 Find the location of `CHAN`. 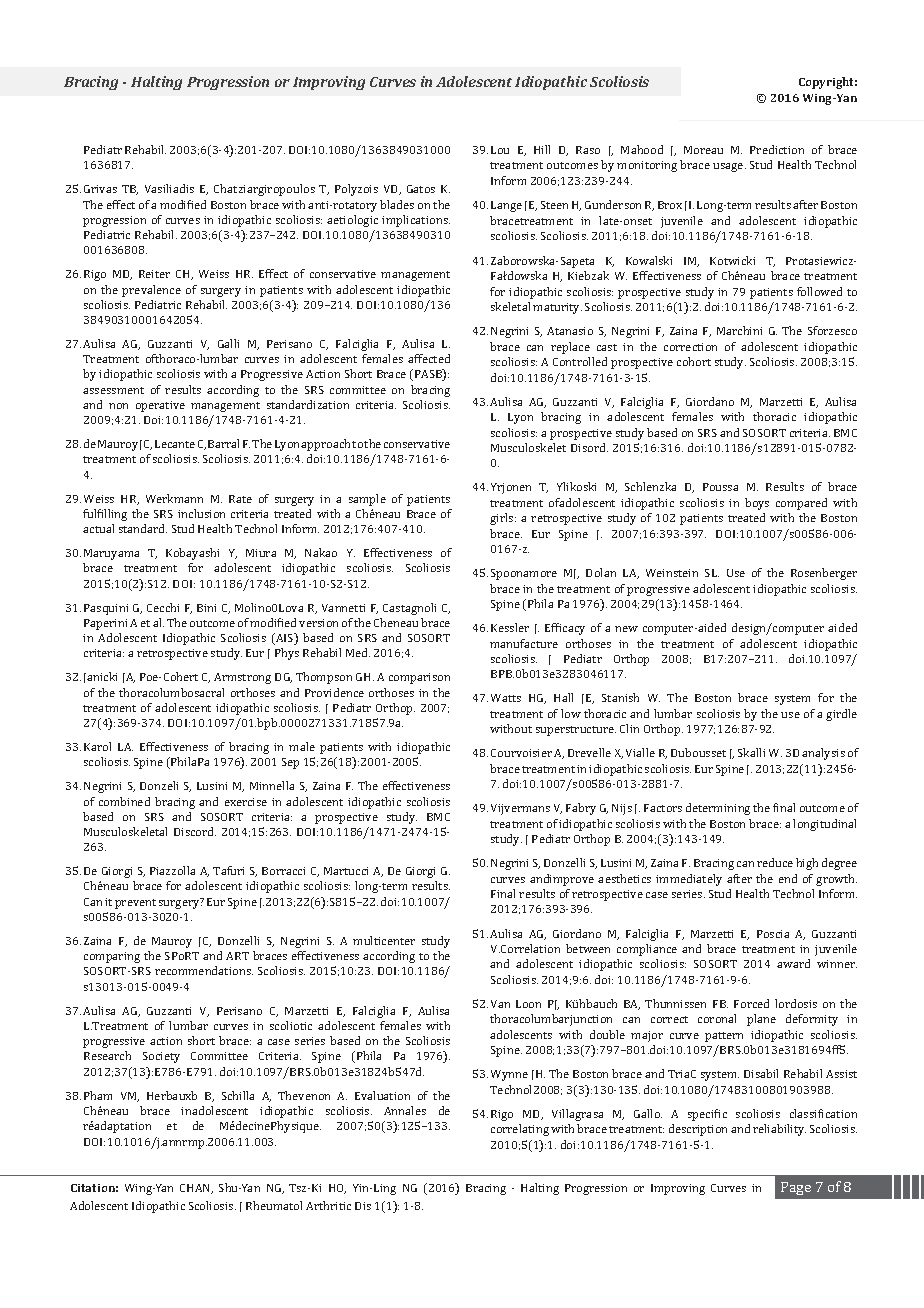

CHAN is located at coordinates (196, 1189).
